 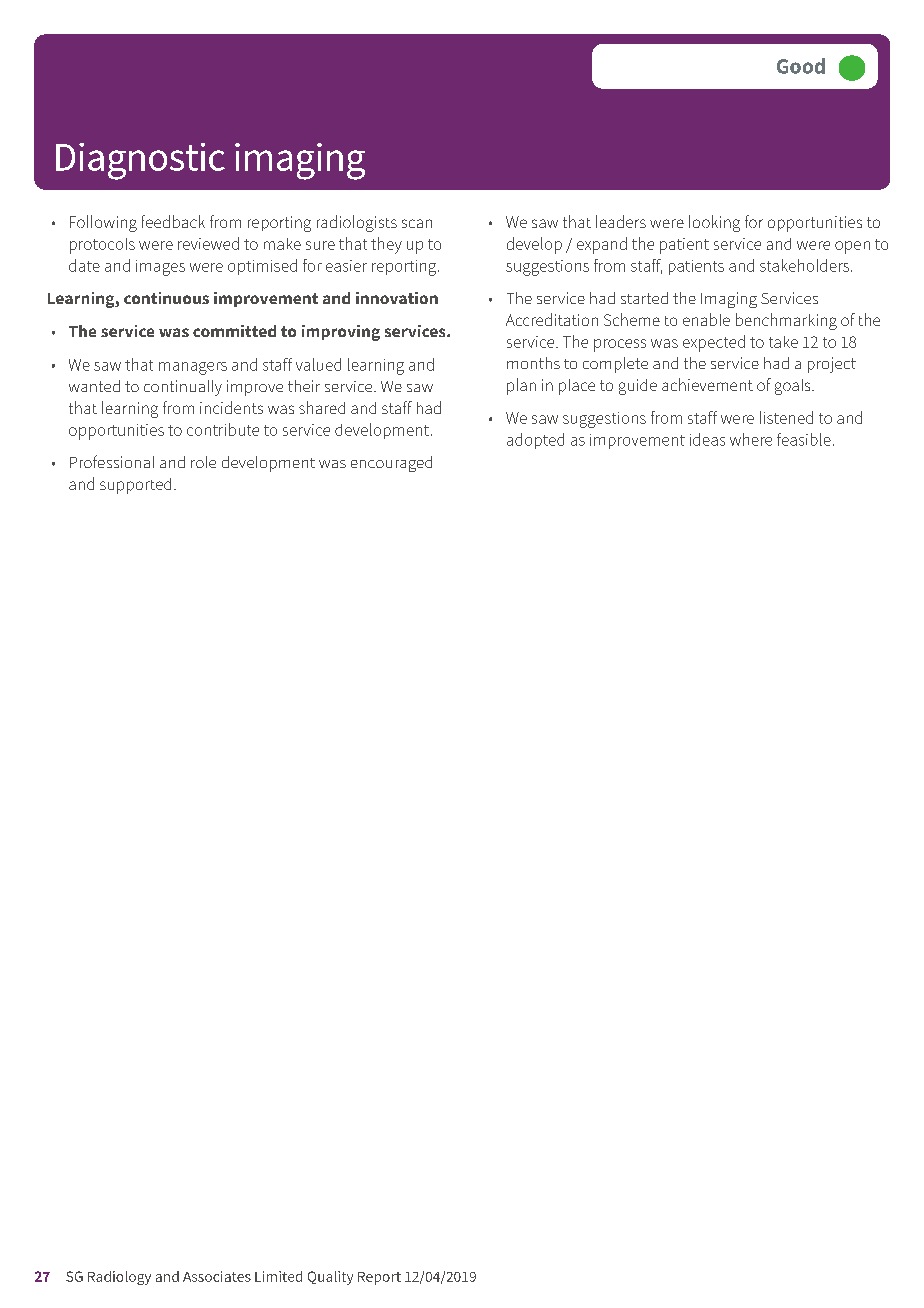 I want to click on Associates, so click(x=217, y=1276).
